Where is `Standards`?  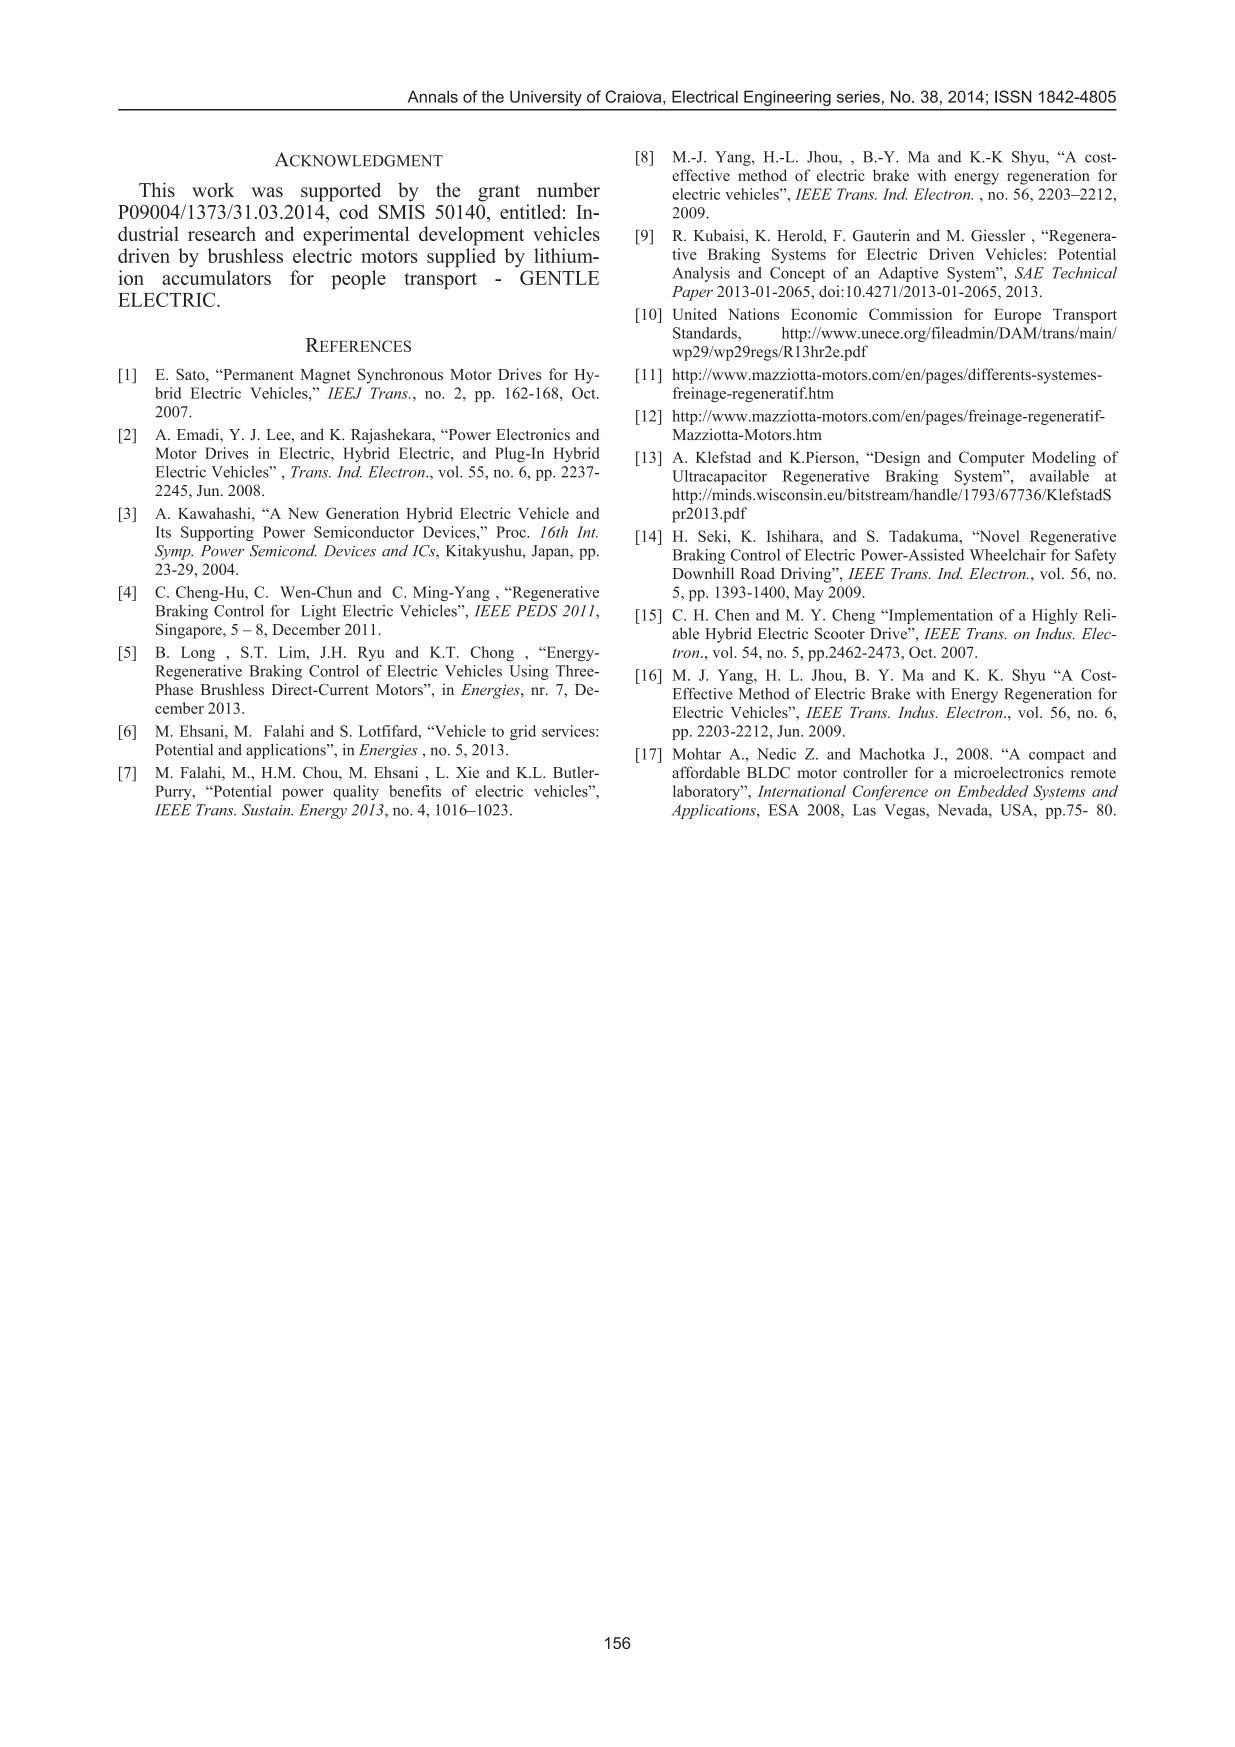 Standards is located at coordinates (706, 333).
